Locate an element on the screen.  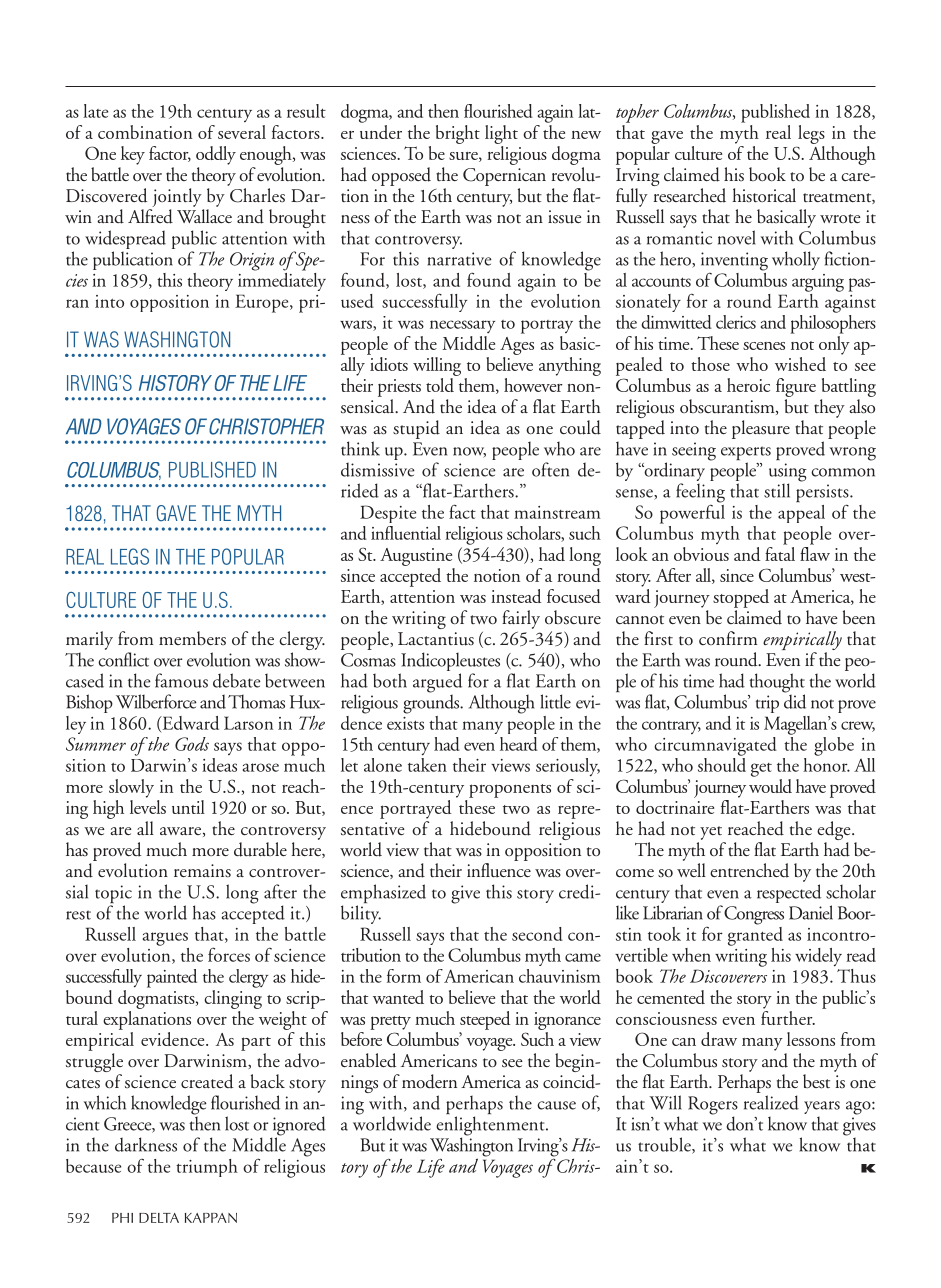
famous is located at coordinates (181, 680).
